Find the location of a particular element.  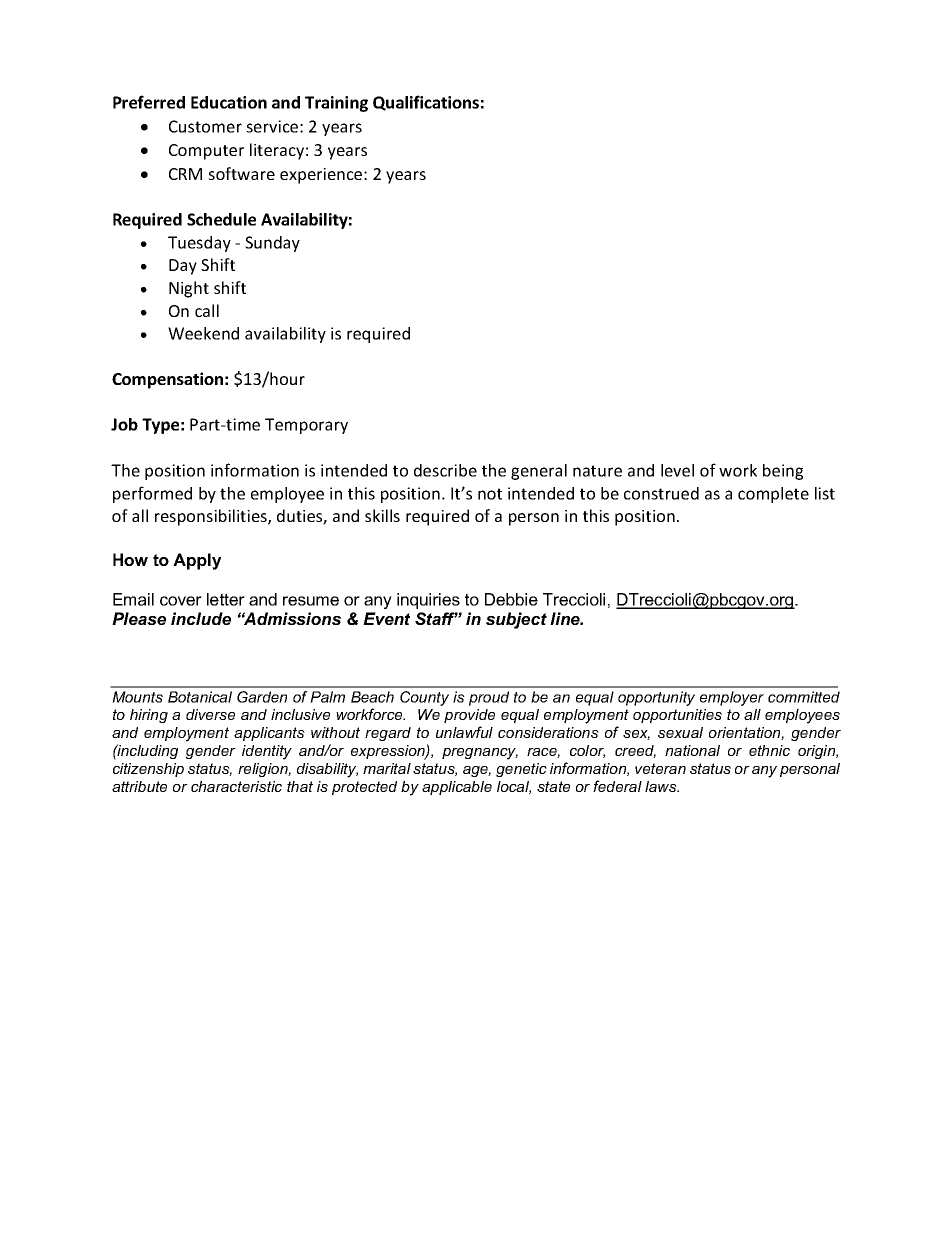

characteristic is located at coordinates (236, 786).
